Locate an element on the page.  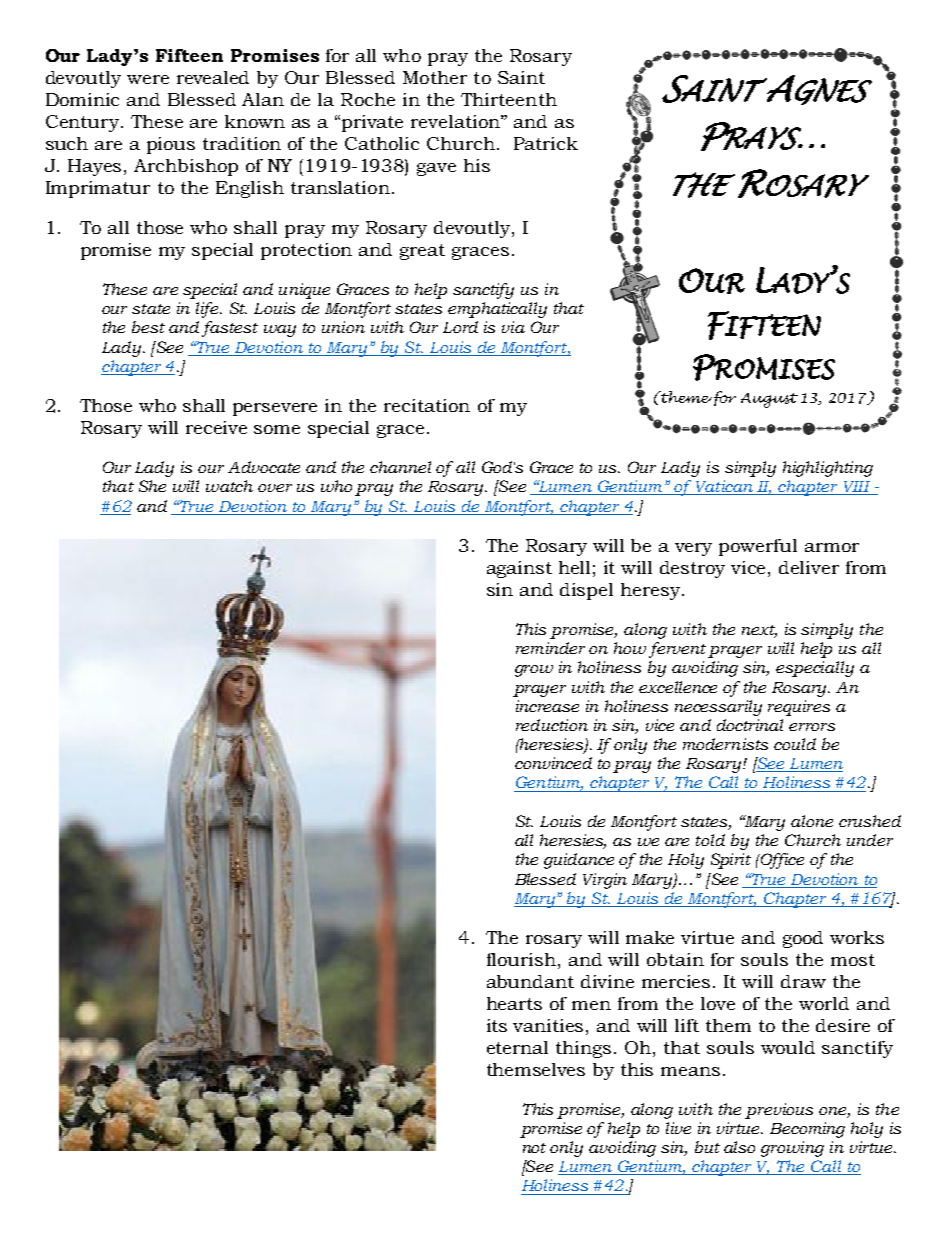
convinced is located at coordinates (553, 763).
